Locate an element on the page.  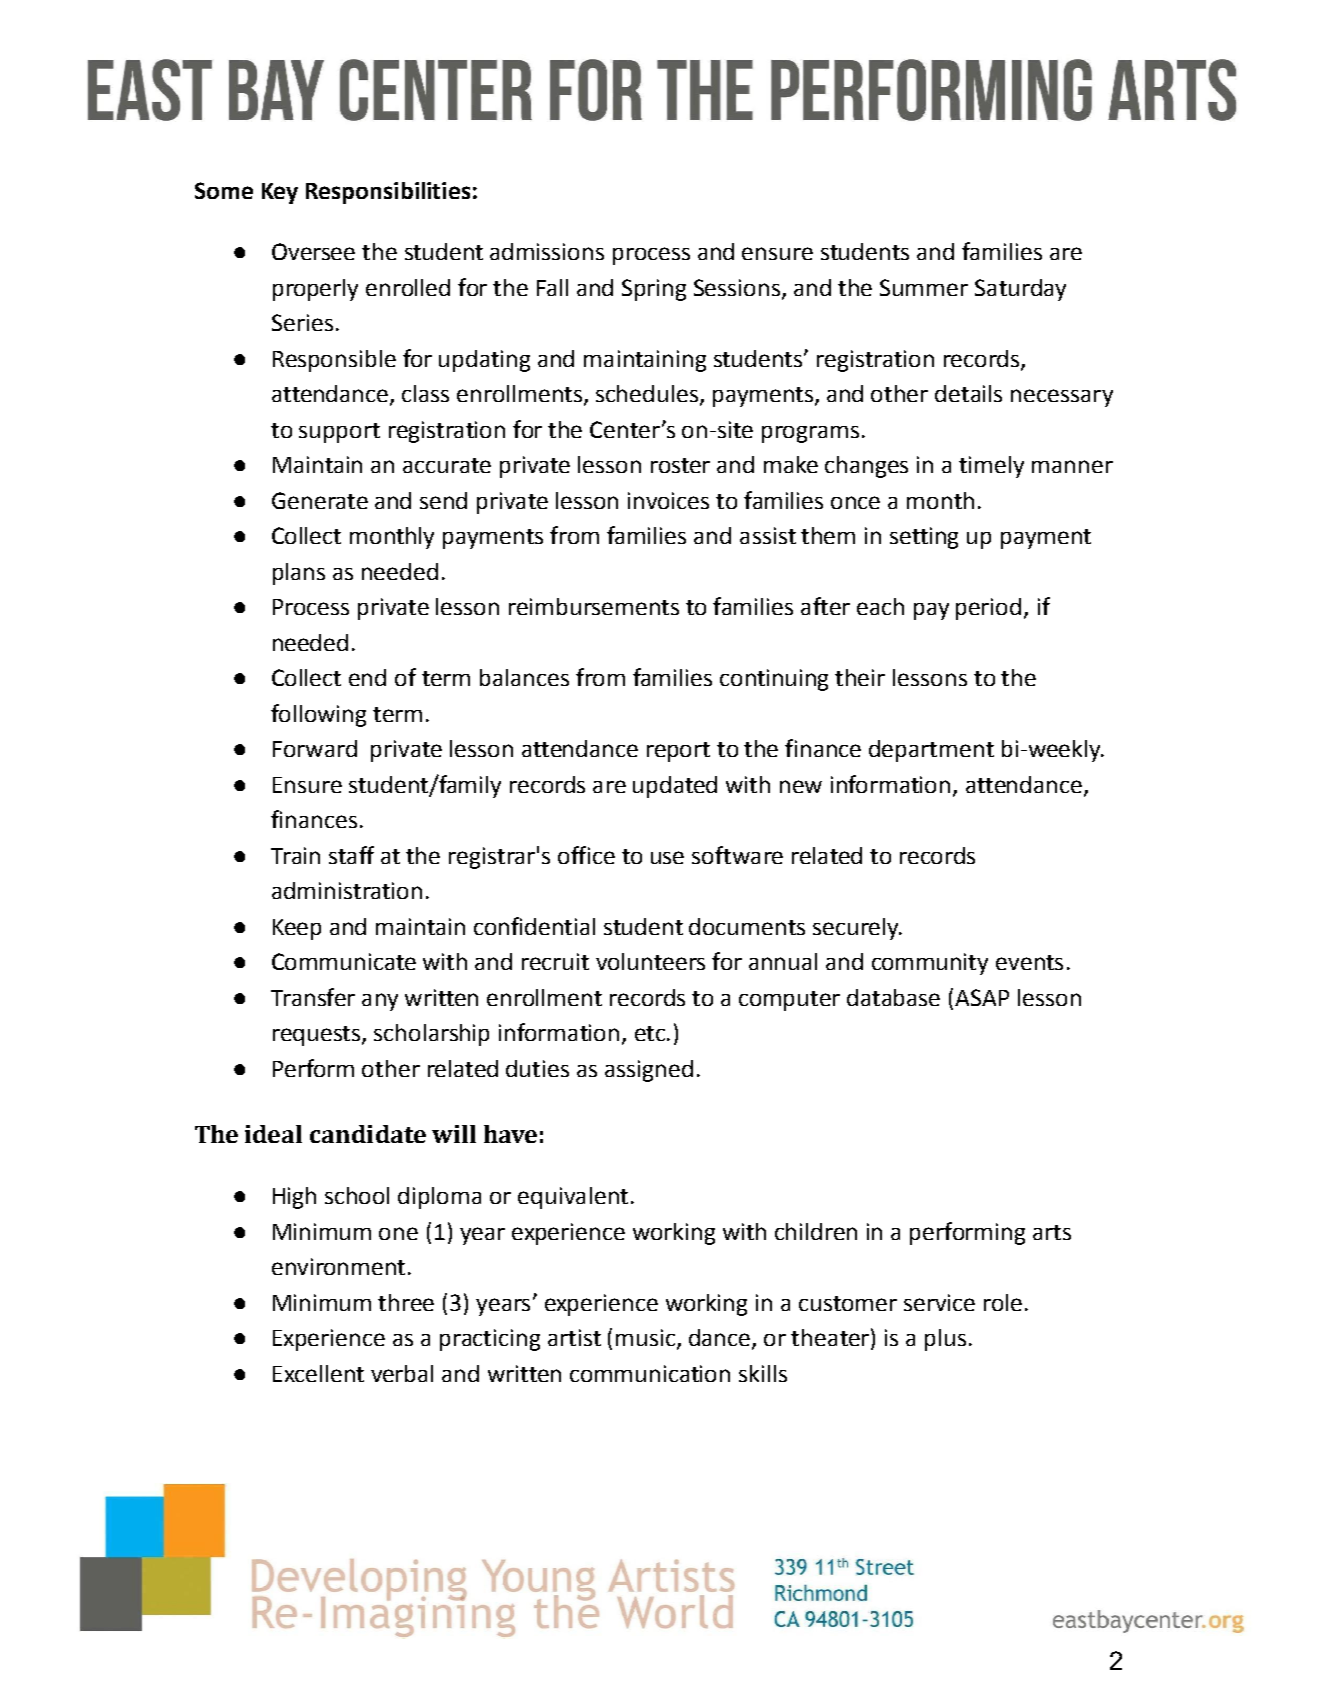
Spring is located at coordinates (654, 290).
